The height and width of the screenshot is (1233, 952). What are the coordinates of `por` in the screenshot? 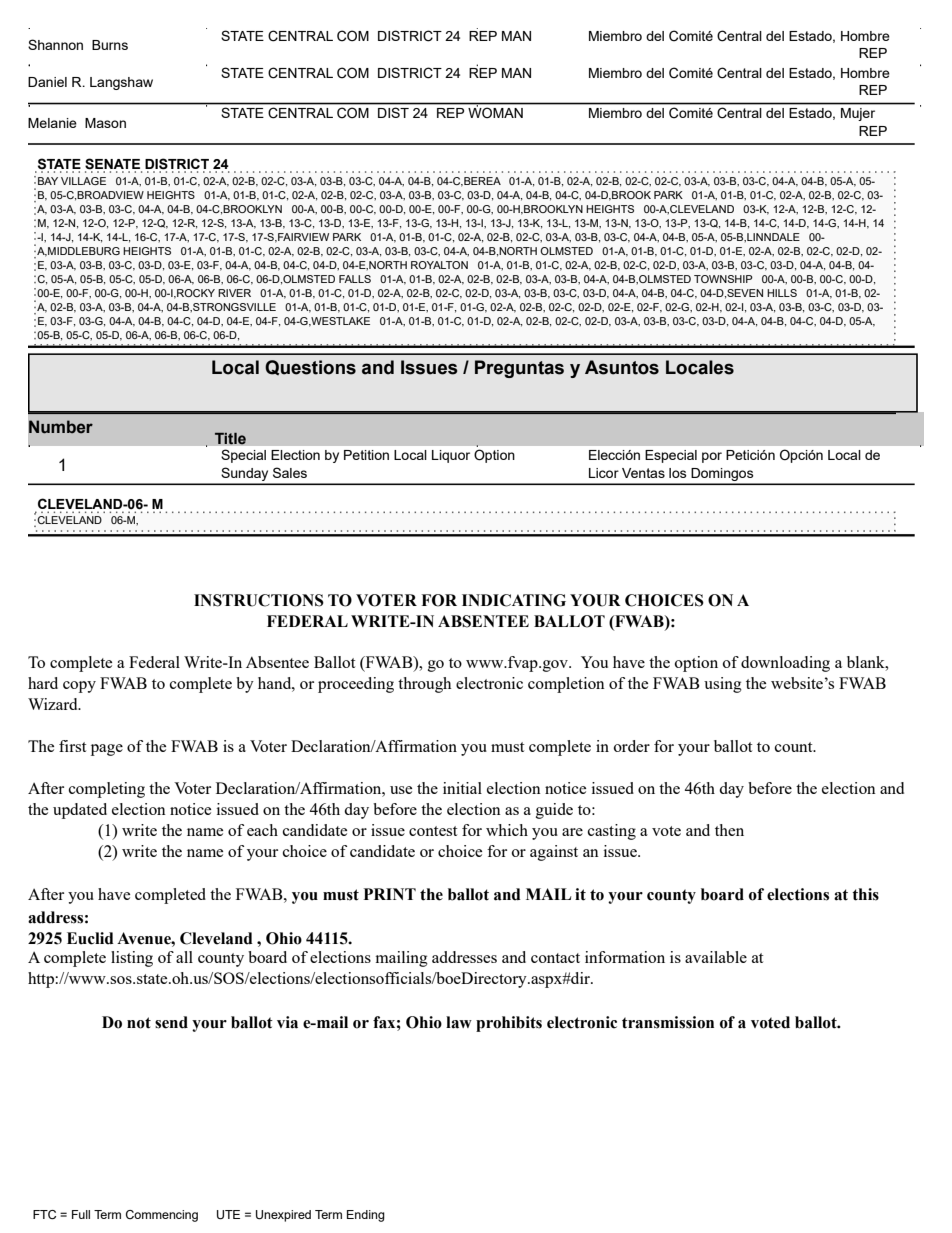 It's located at (712, 457).
